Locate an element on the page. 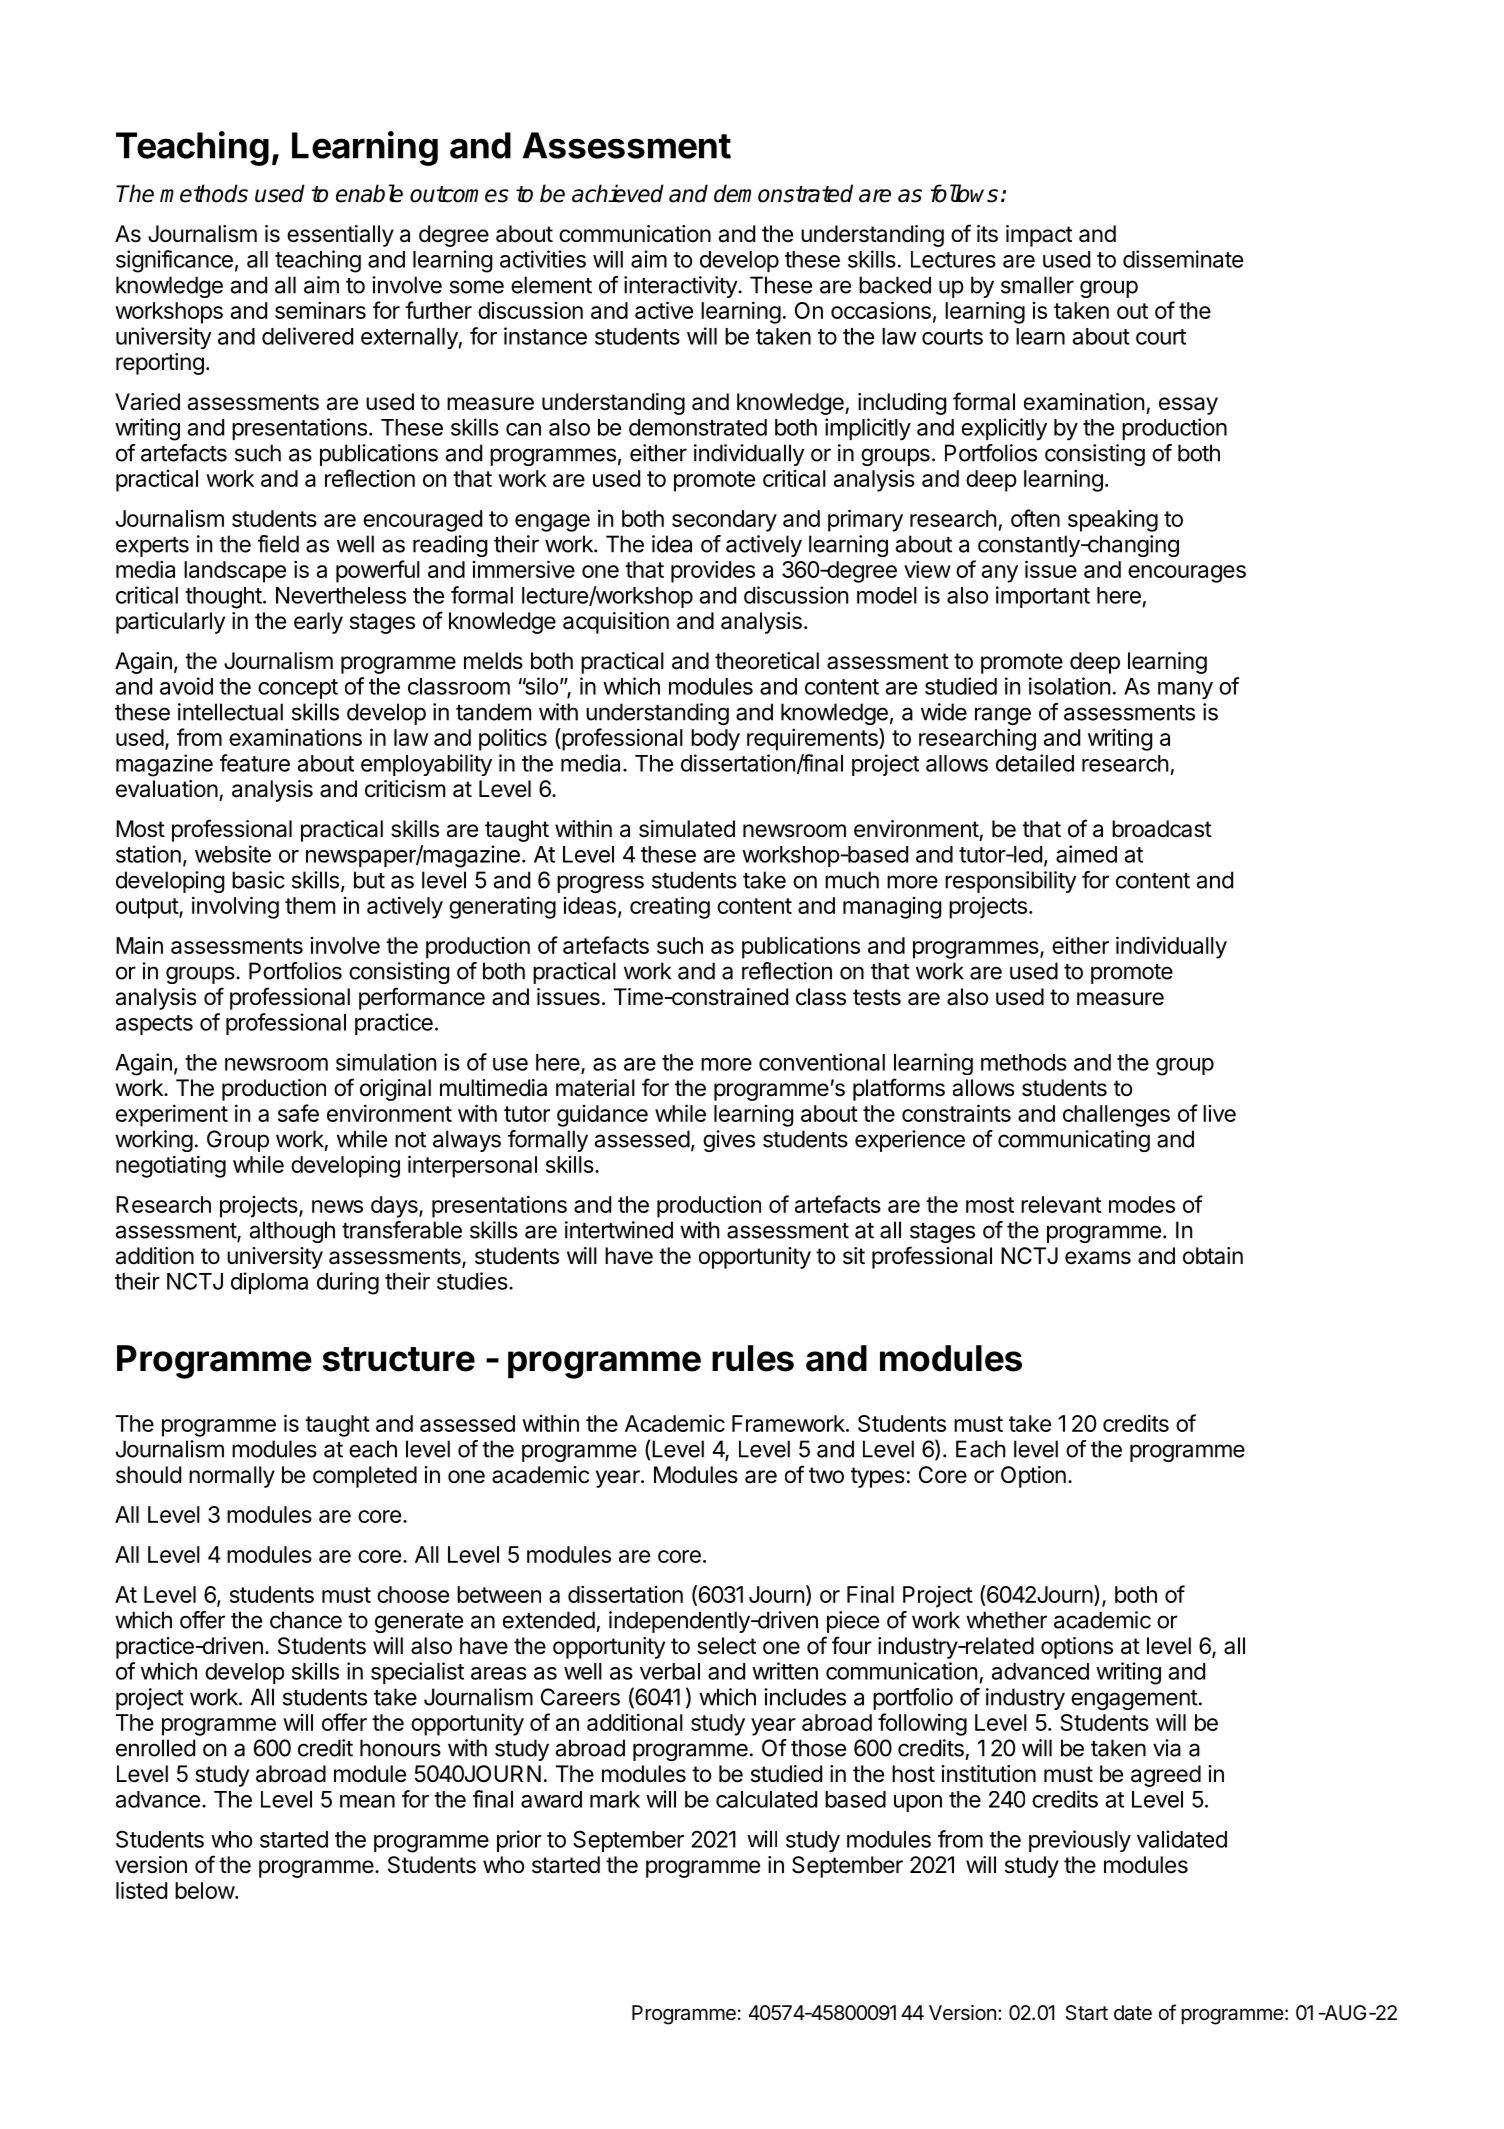  body is located at coordinates (715, 740).
